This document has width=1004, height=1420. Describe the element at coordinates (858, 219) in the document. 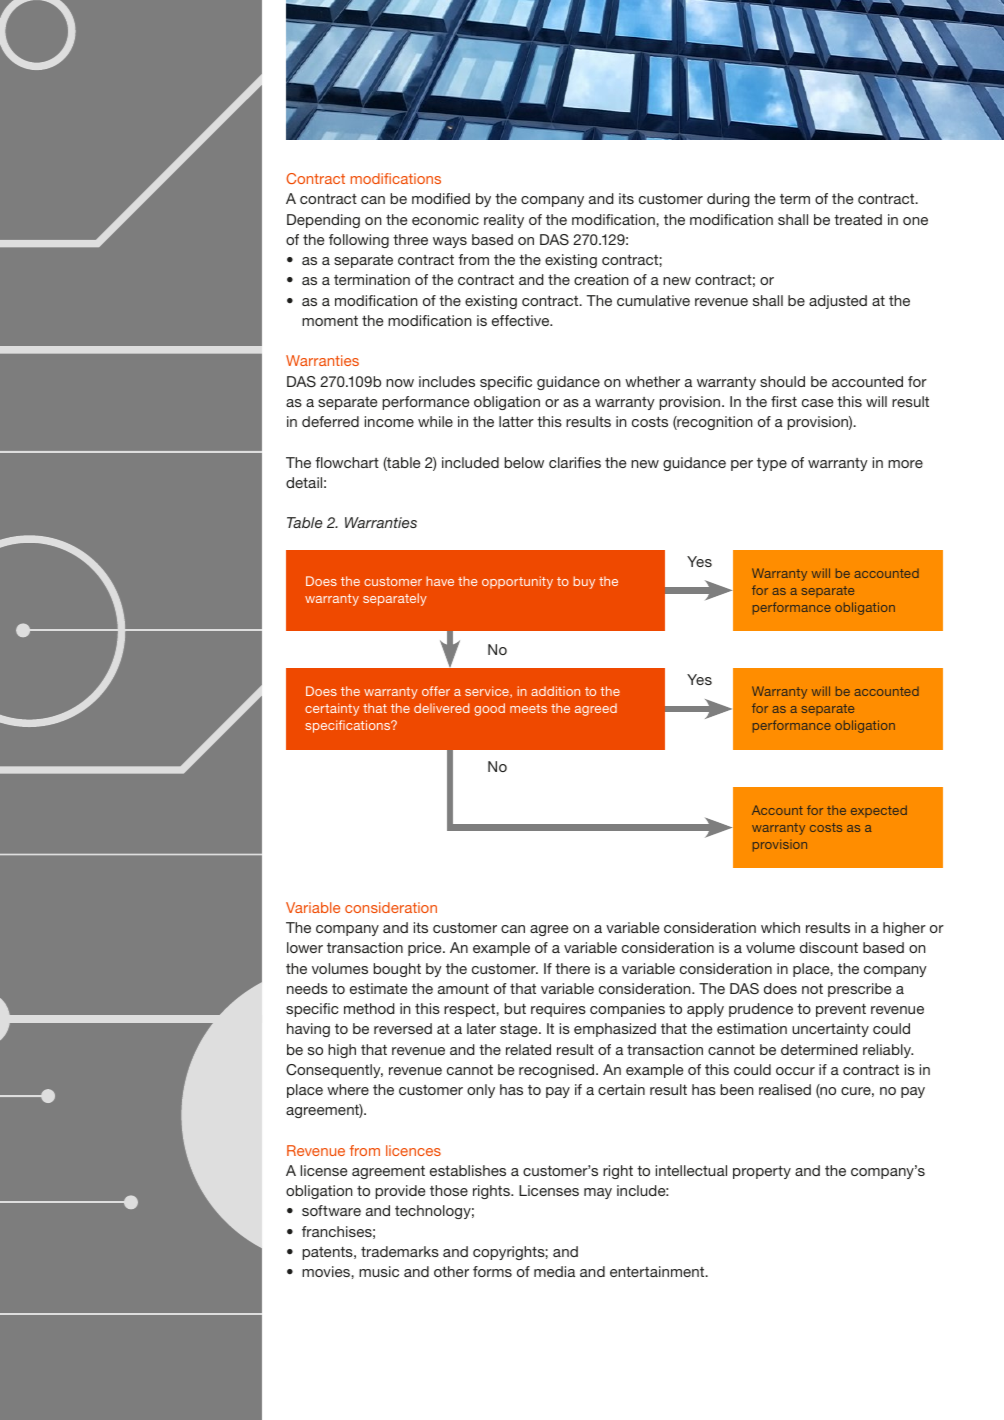

I see `treated` at that location.
